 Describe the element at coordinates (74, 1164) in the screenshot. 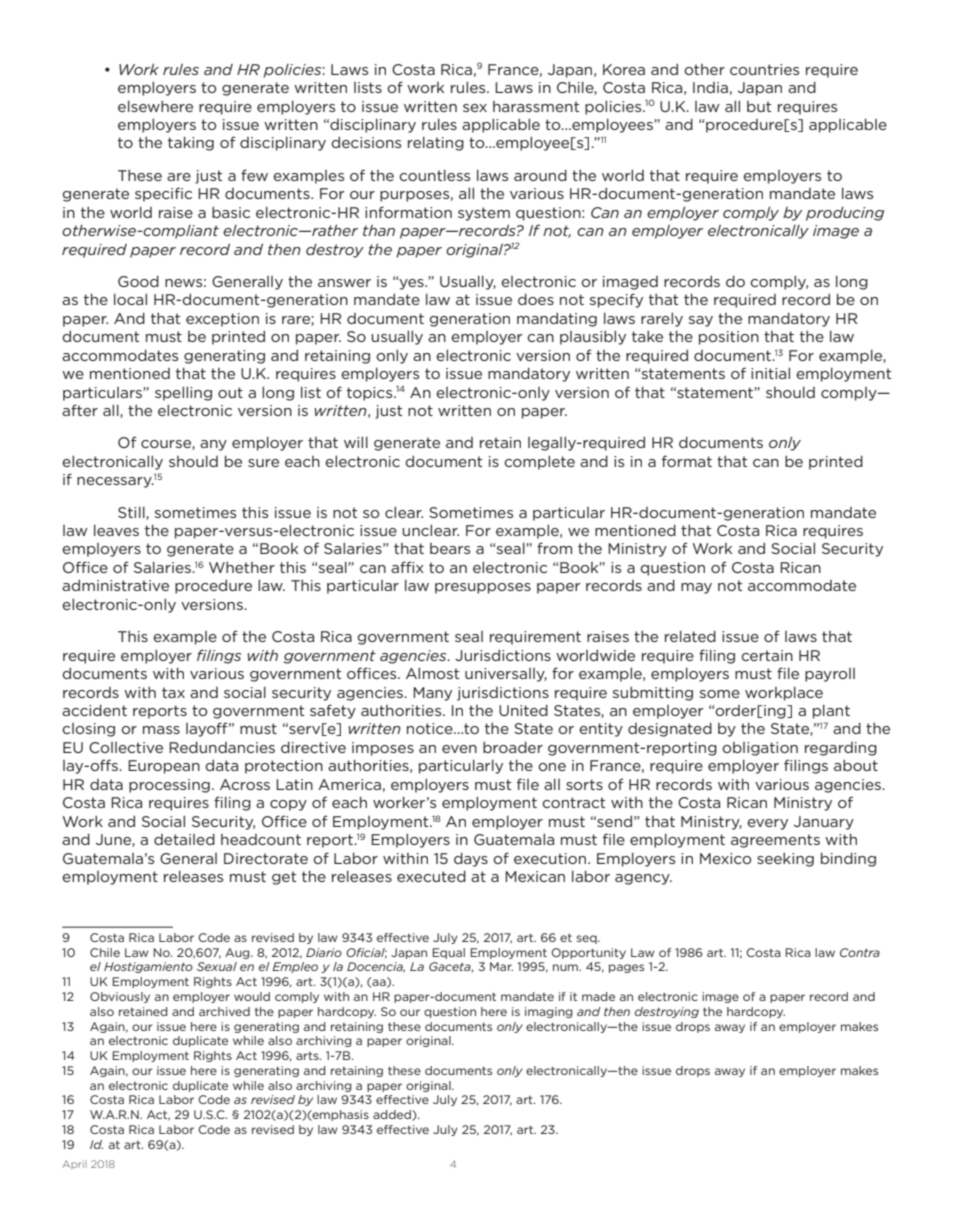

I see `April` at that location.
